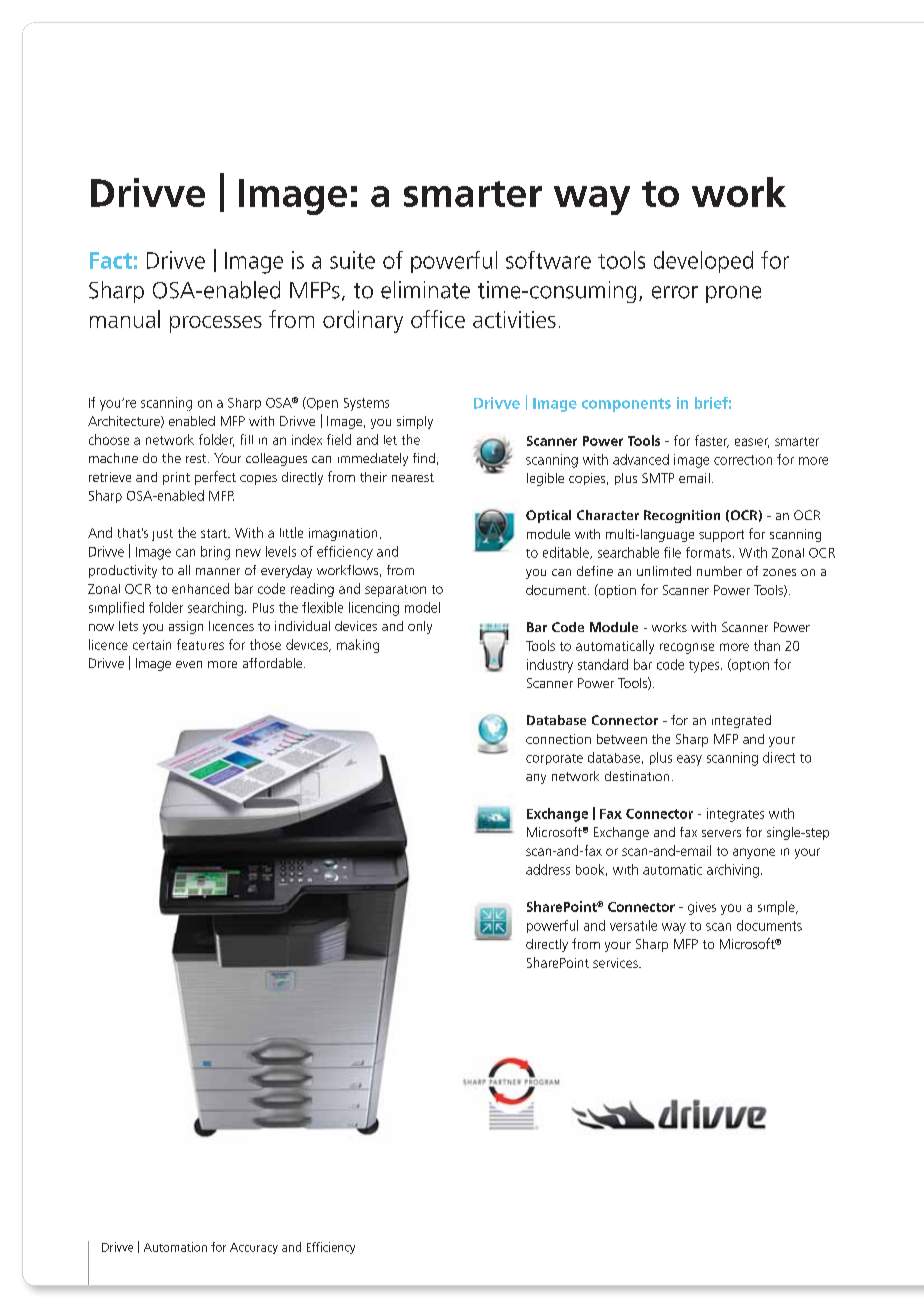 The width and height of the page is (924, 1308). Describe the element at coordinates (425, 290) in the page. I see `eliminate` at that location.
